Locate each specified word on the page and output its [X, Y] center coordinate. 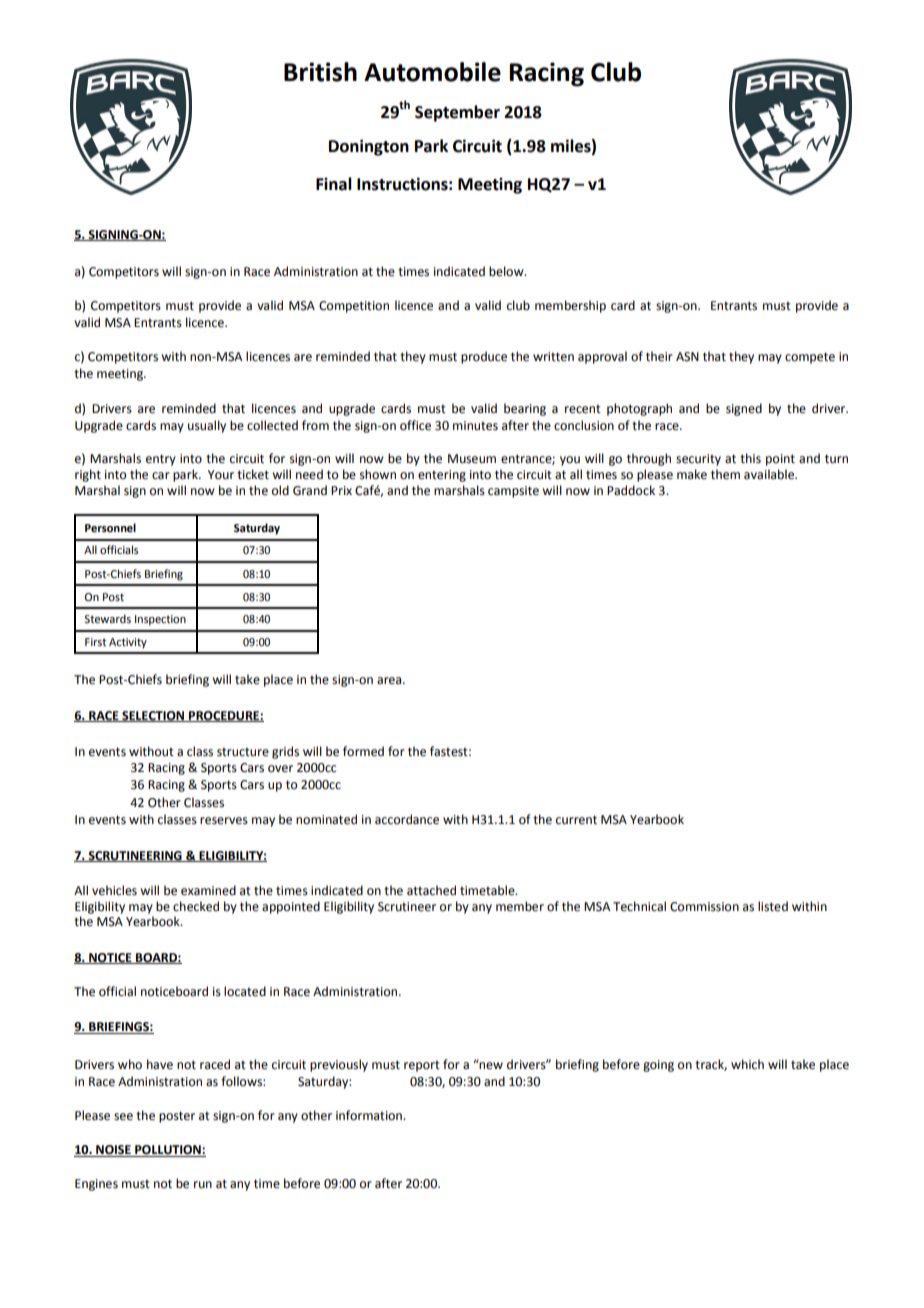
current [576, 820]
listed [773, 906]
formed [363, 751]
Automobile [432, 72]
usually [207, 426]
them [725, 474]
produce [484, 357]
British [320, 72]
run [203, 1184]
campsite [513, 492]
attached [431, 890]
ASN [687, 357]
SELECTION [153, 716]
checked [196, 906]
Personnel [110, 528]
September [457, 113]
